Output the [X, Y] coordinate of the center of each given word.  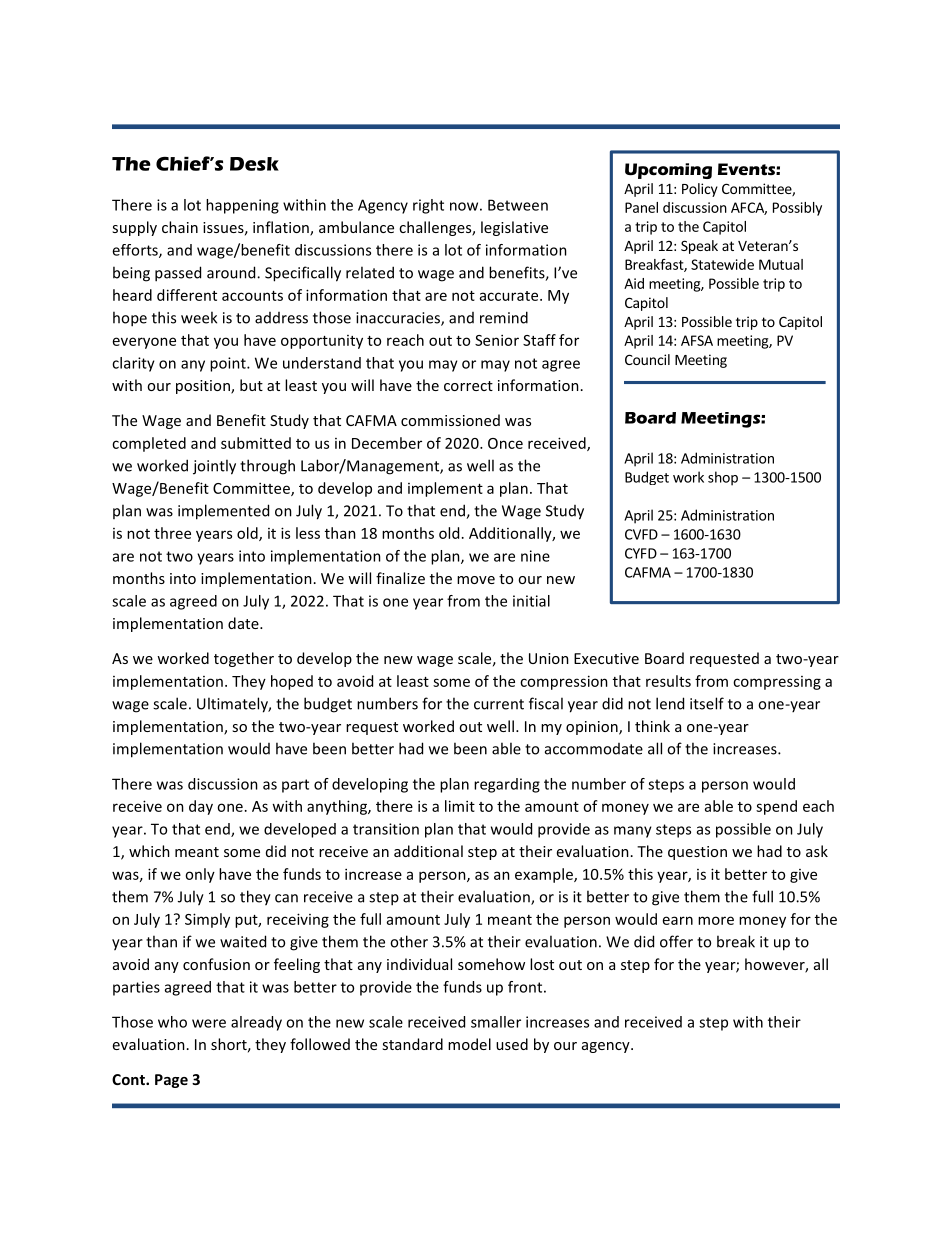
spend [776, 807]
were [209, 1023]
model [469, 1044]
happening [242, 206]
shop [723, 478]
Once [505, 443]
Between [518, 205]
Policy [700, 190]
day [201, 807]
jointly [214, 467]
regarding [507, 785]
